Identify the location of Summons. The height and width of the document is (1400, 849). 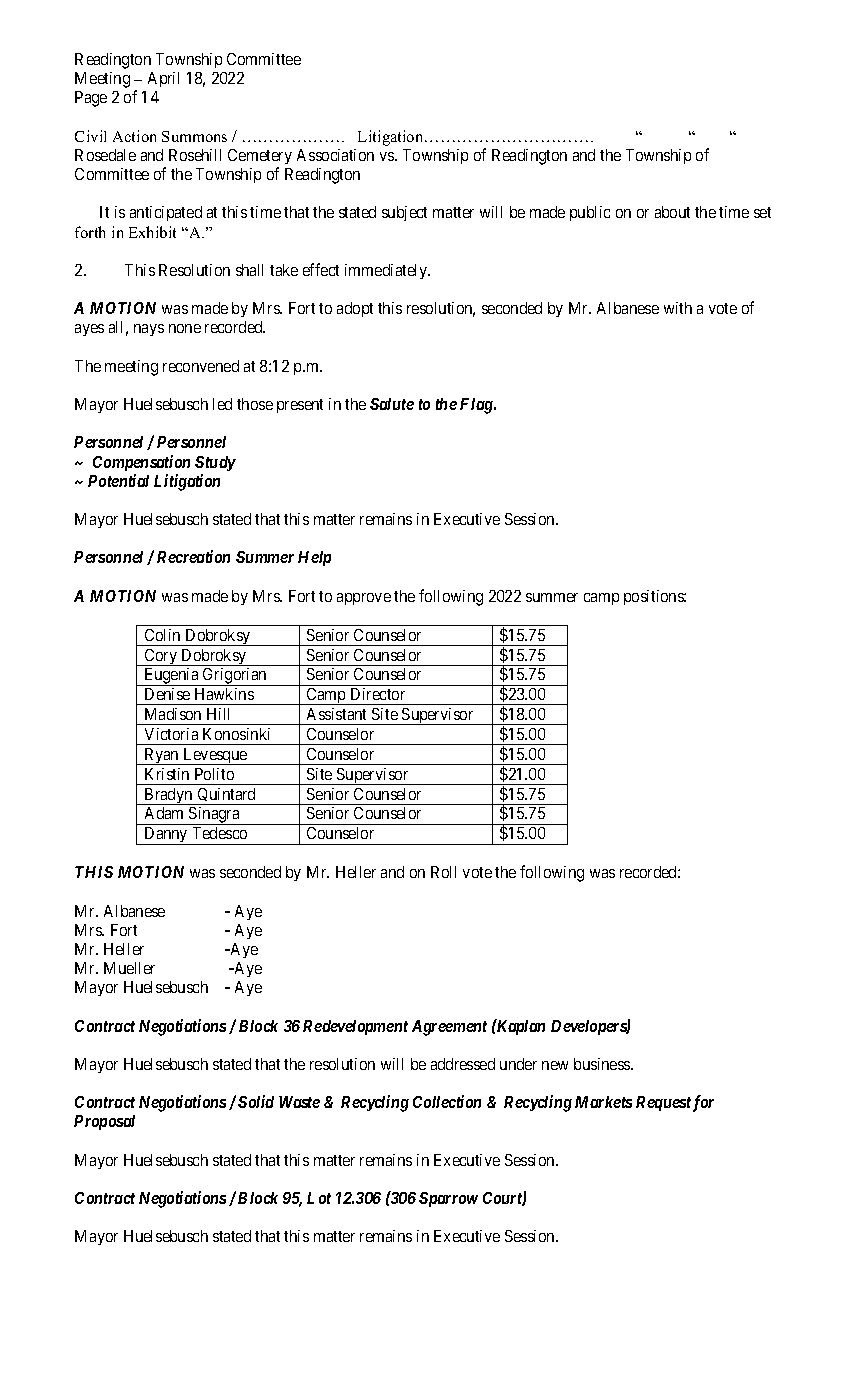
(194, 136).
